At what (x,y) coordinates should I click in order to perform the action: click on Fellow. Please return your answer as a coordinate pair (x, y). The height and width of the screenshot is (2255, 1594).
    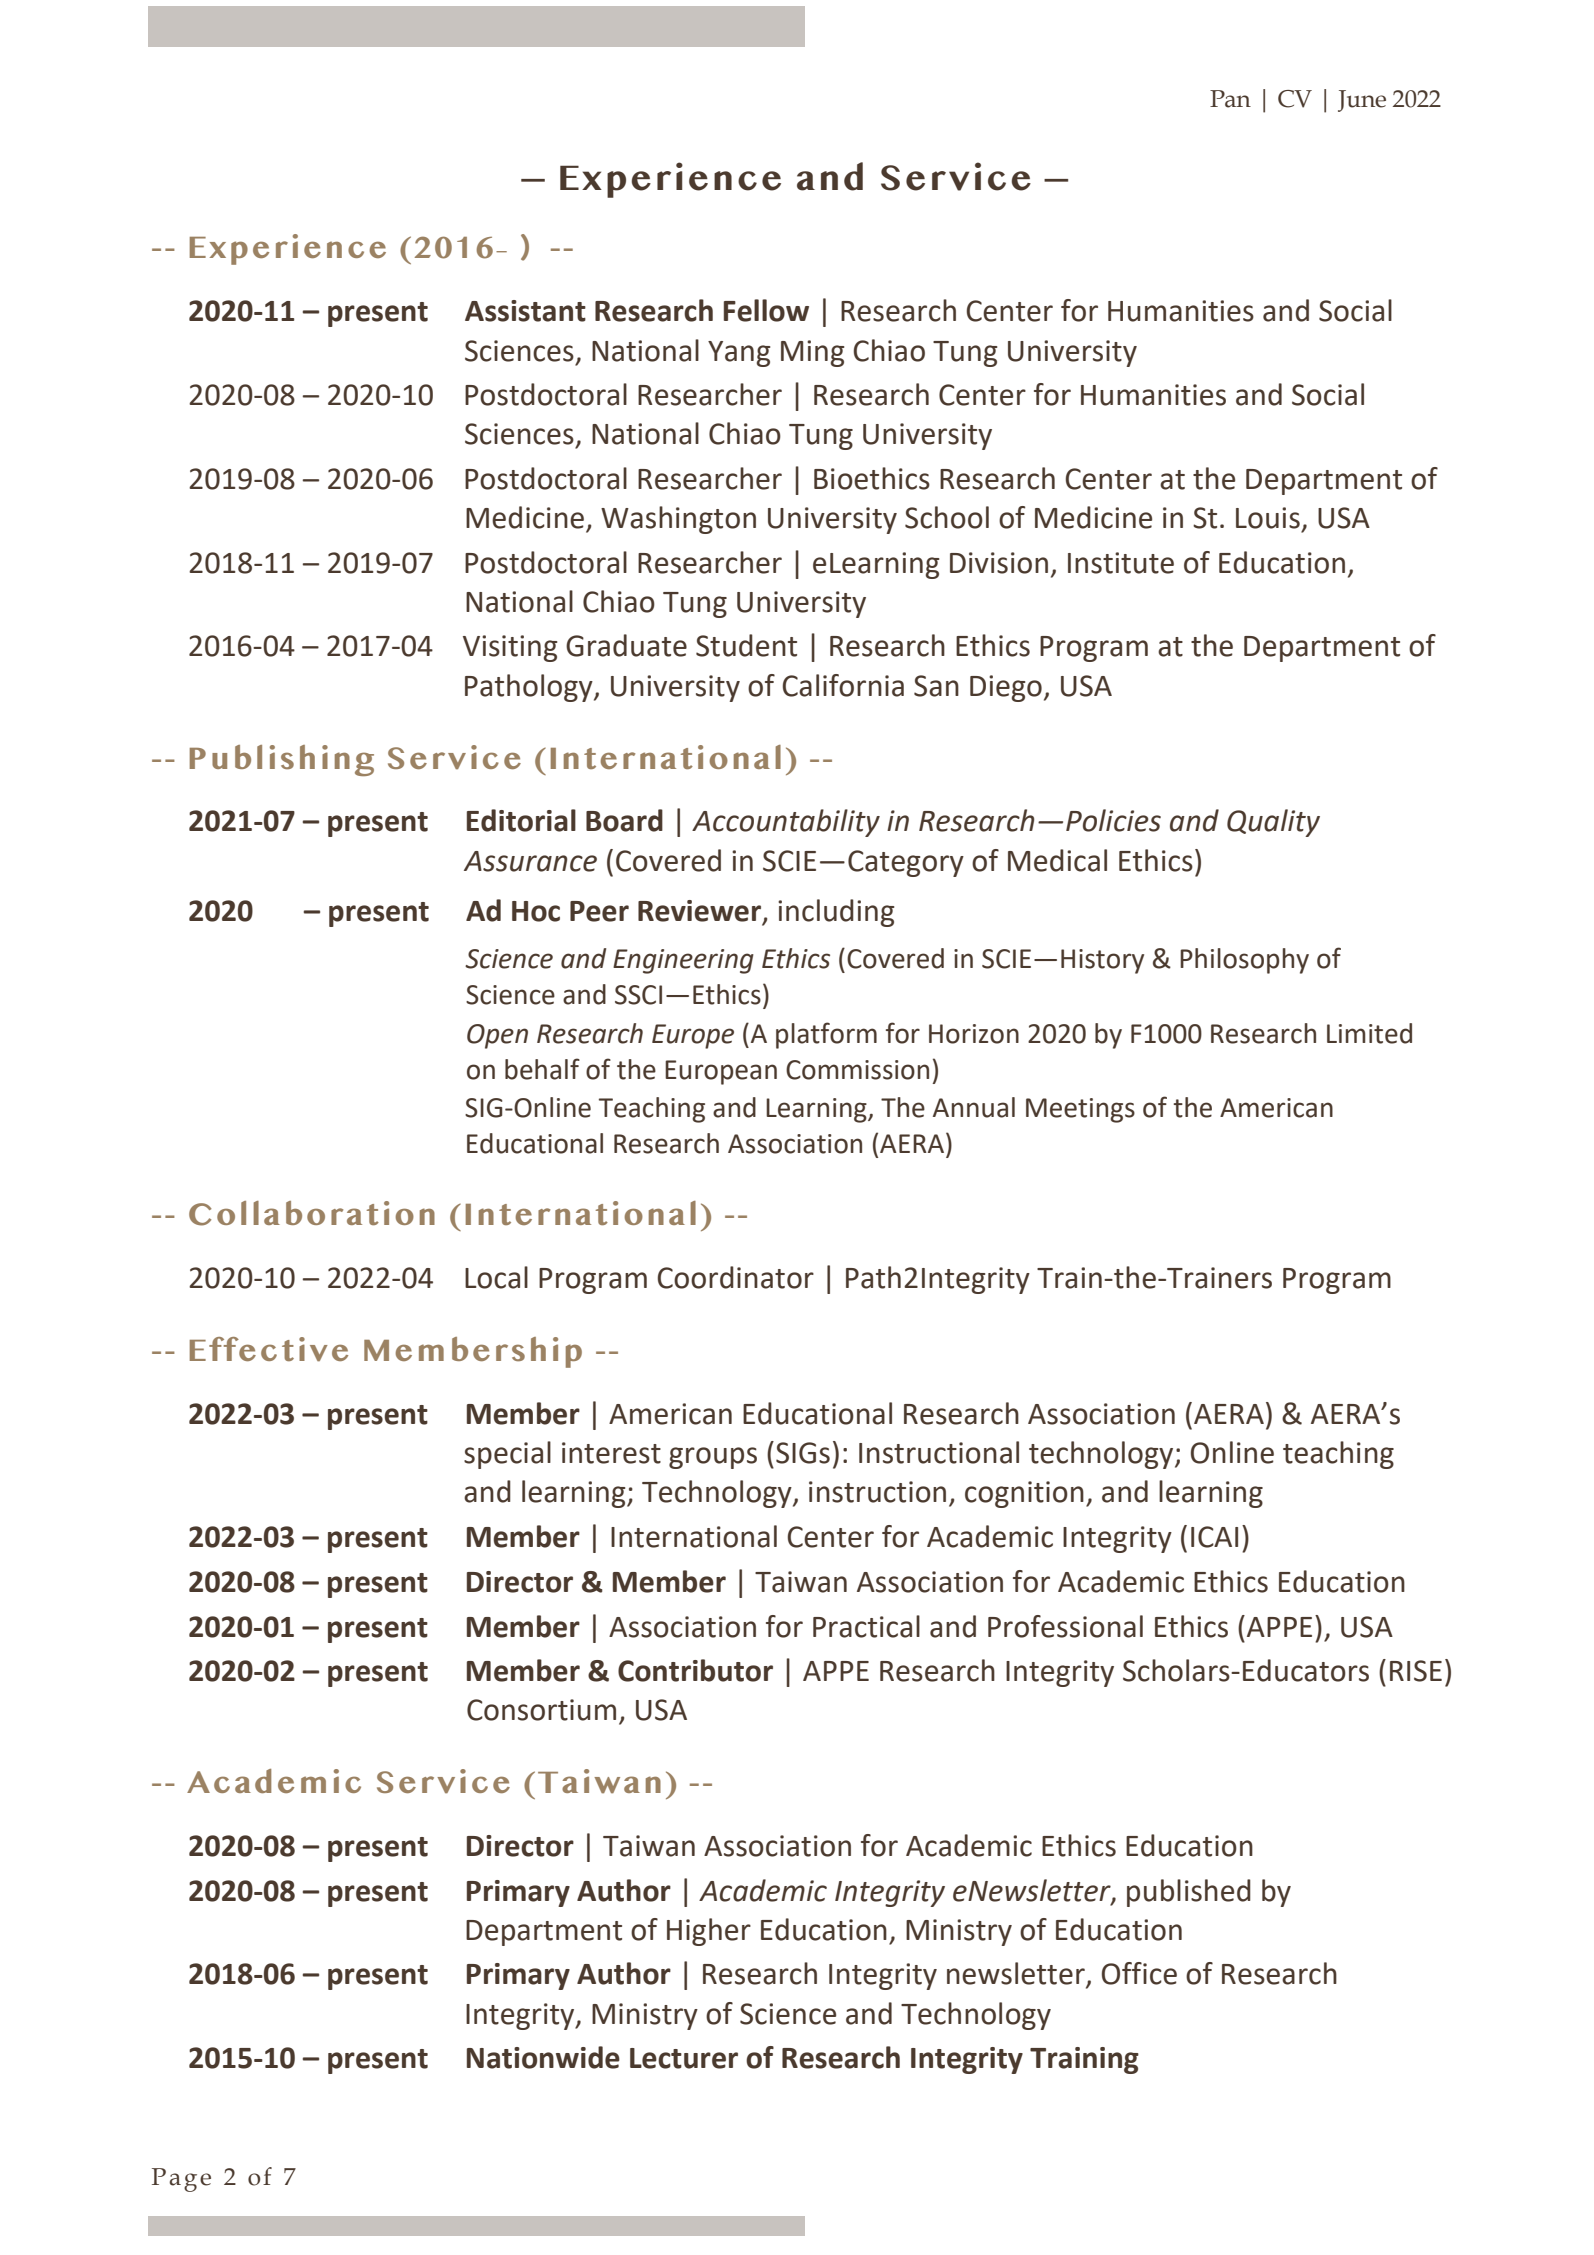
    Looking at the image, I should click on (766, 310).
